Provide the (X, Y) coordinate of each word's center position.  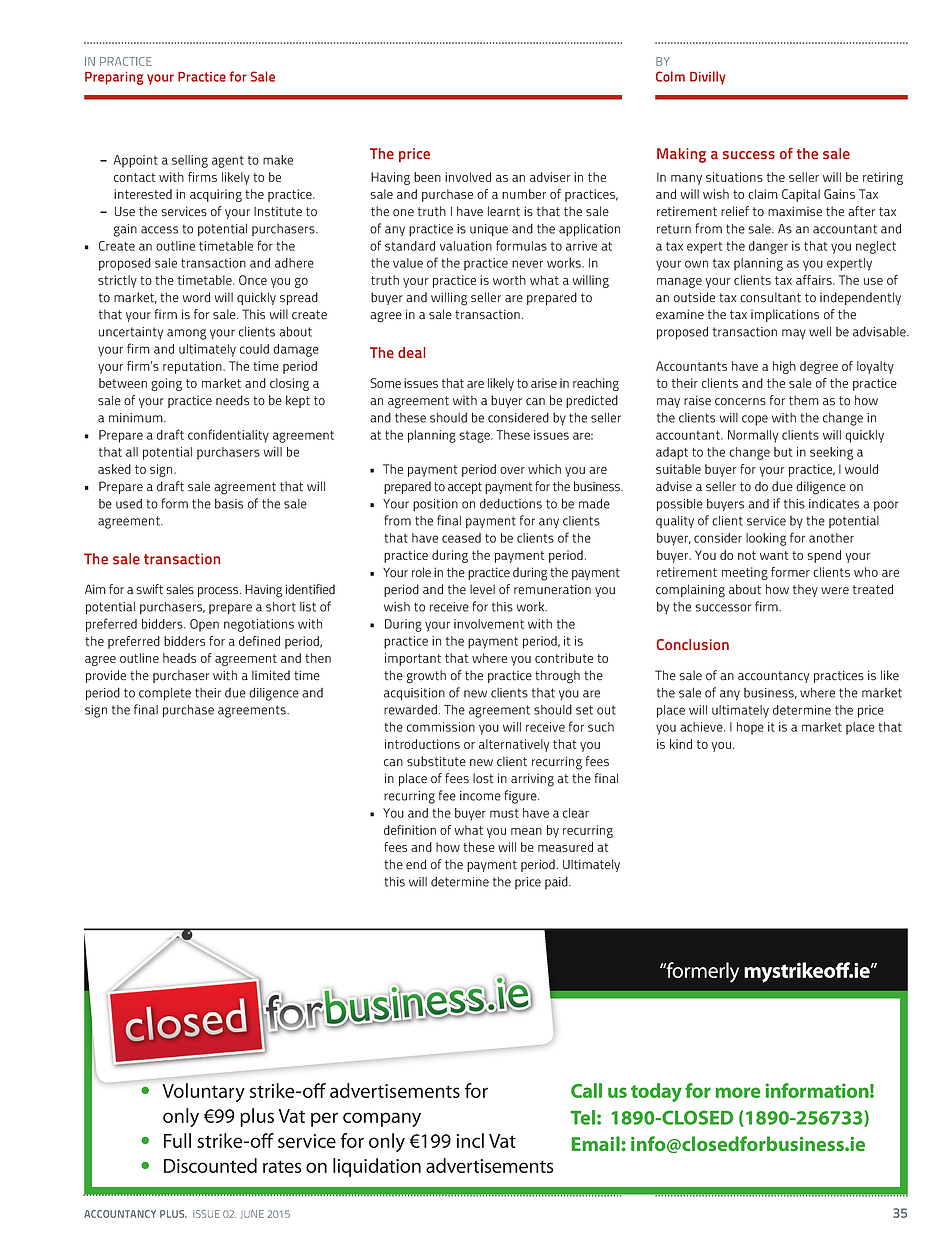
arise (544, 383)
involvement (489, 624)
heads (179, 658)
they (805, 590)
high (784, 367)
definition (410, 830)
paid (557, 883)
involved (468, 177)
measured (565, 847)
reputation (193, 367)
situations (734, 177)
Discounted (210, 1165)
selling (190, 161)
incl (470, 1140)
